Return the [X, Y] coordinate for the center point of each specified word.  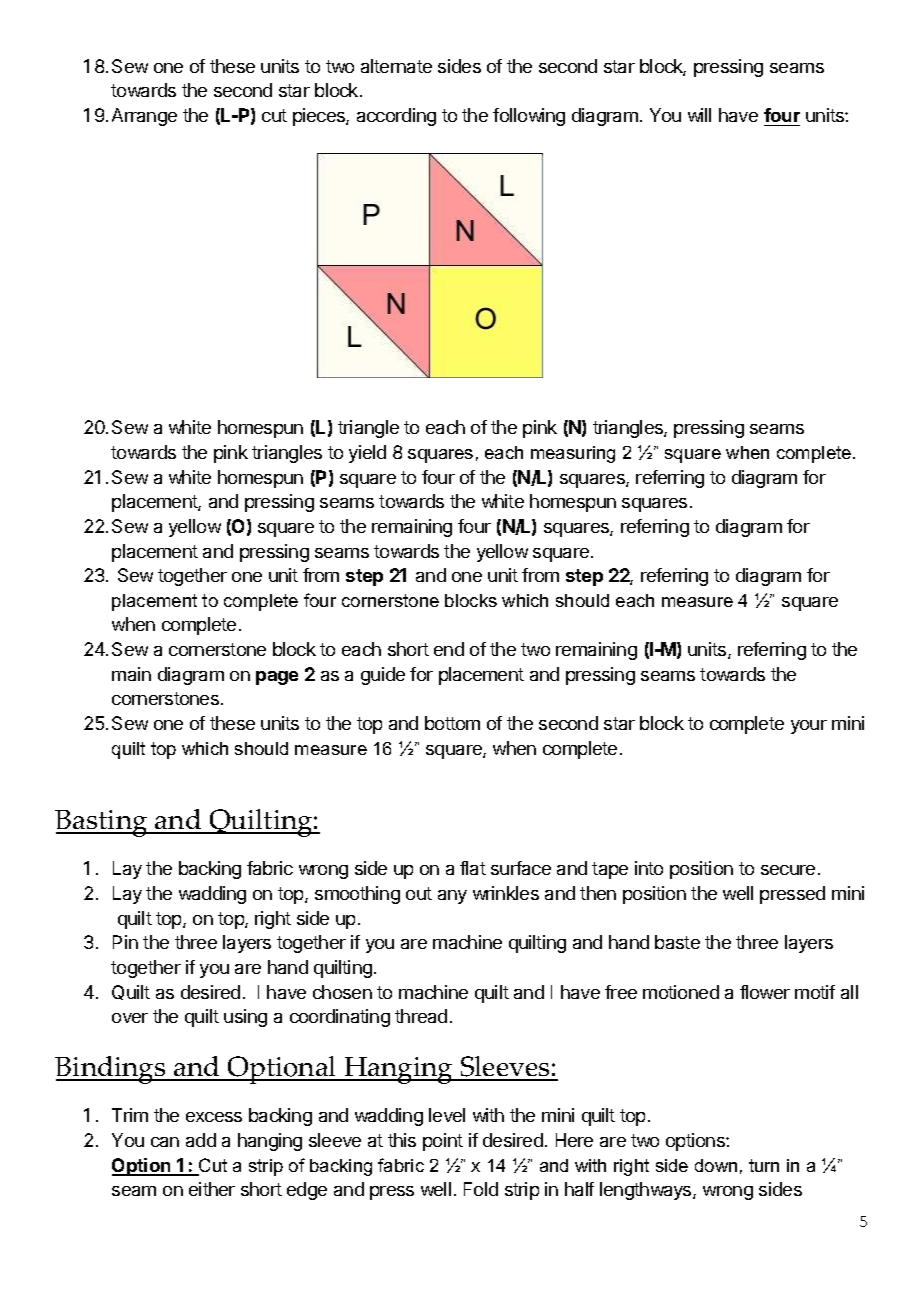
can [165, 1142]
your [809, 727]
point [443, 1142]
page [277, 678]
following [529, 117]
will [699, 115]
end [449, 649]
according [396, 117]
